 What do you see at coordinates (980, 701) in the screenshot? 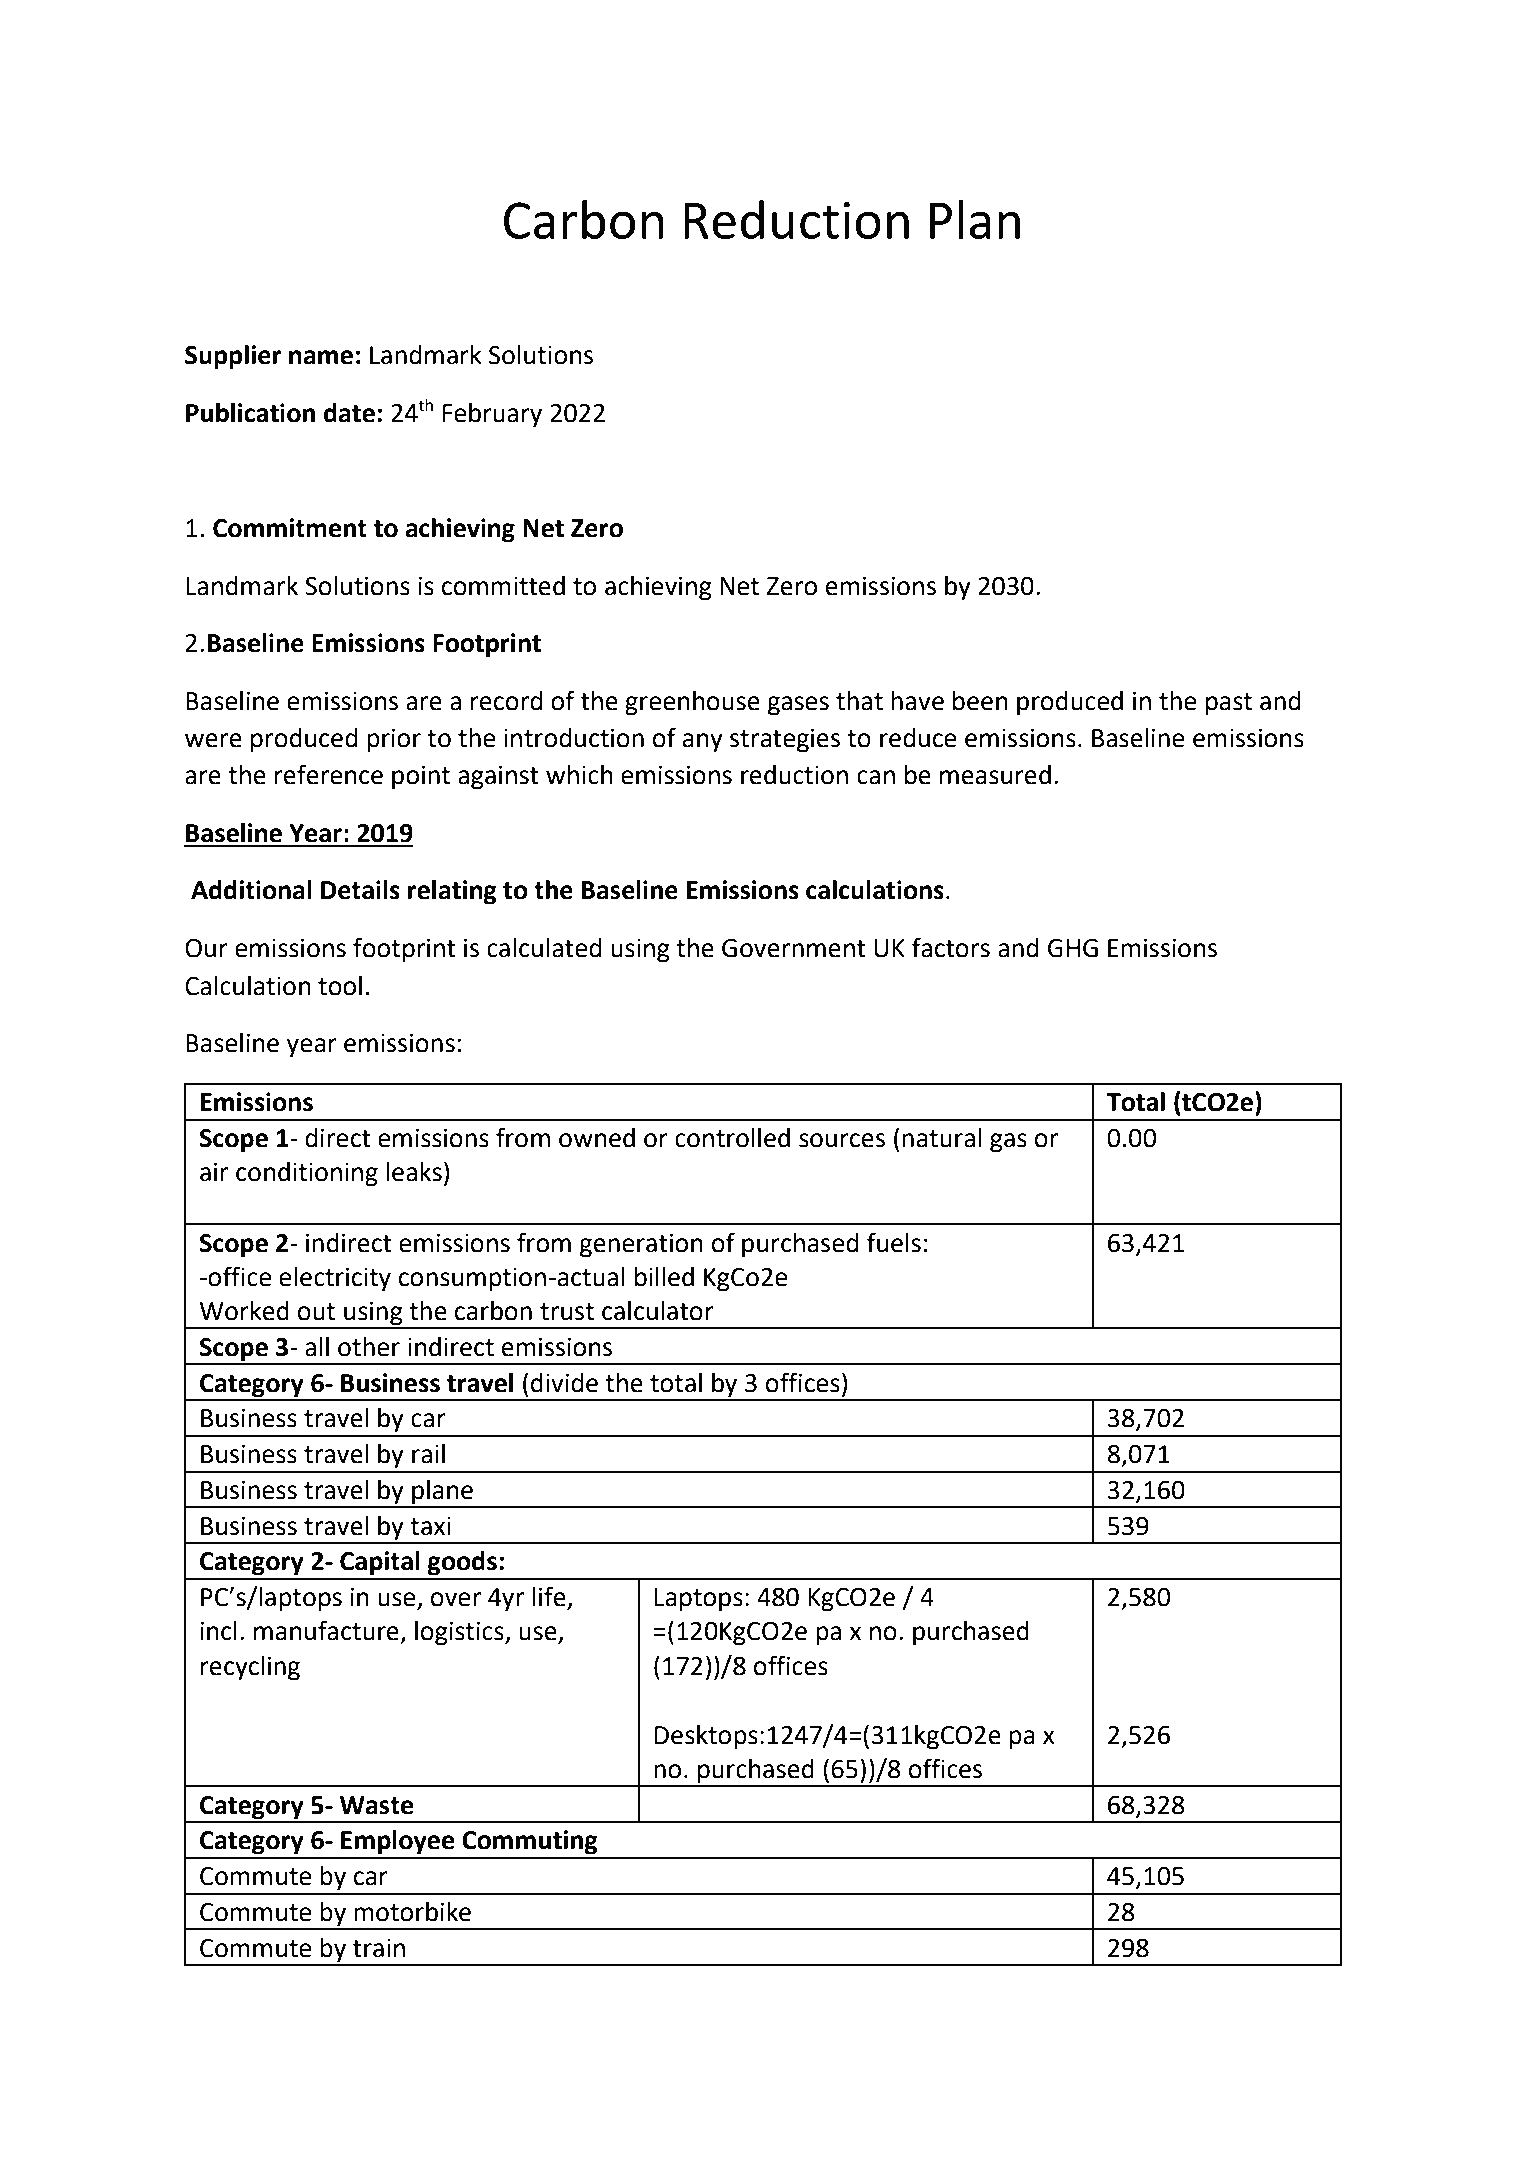
I see `been` at bounding box center [980, 701].
